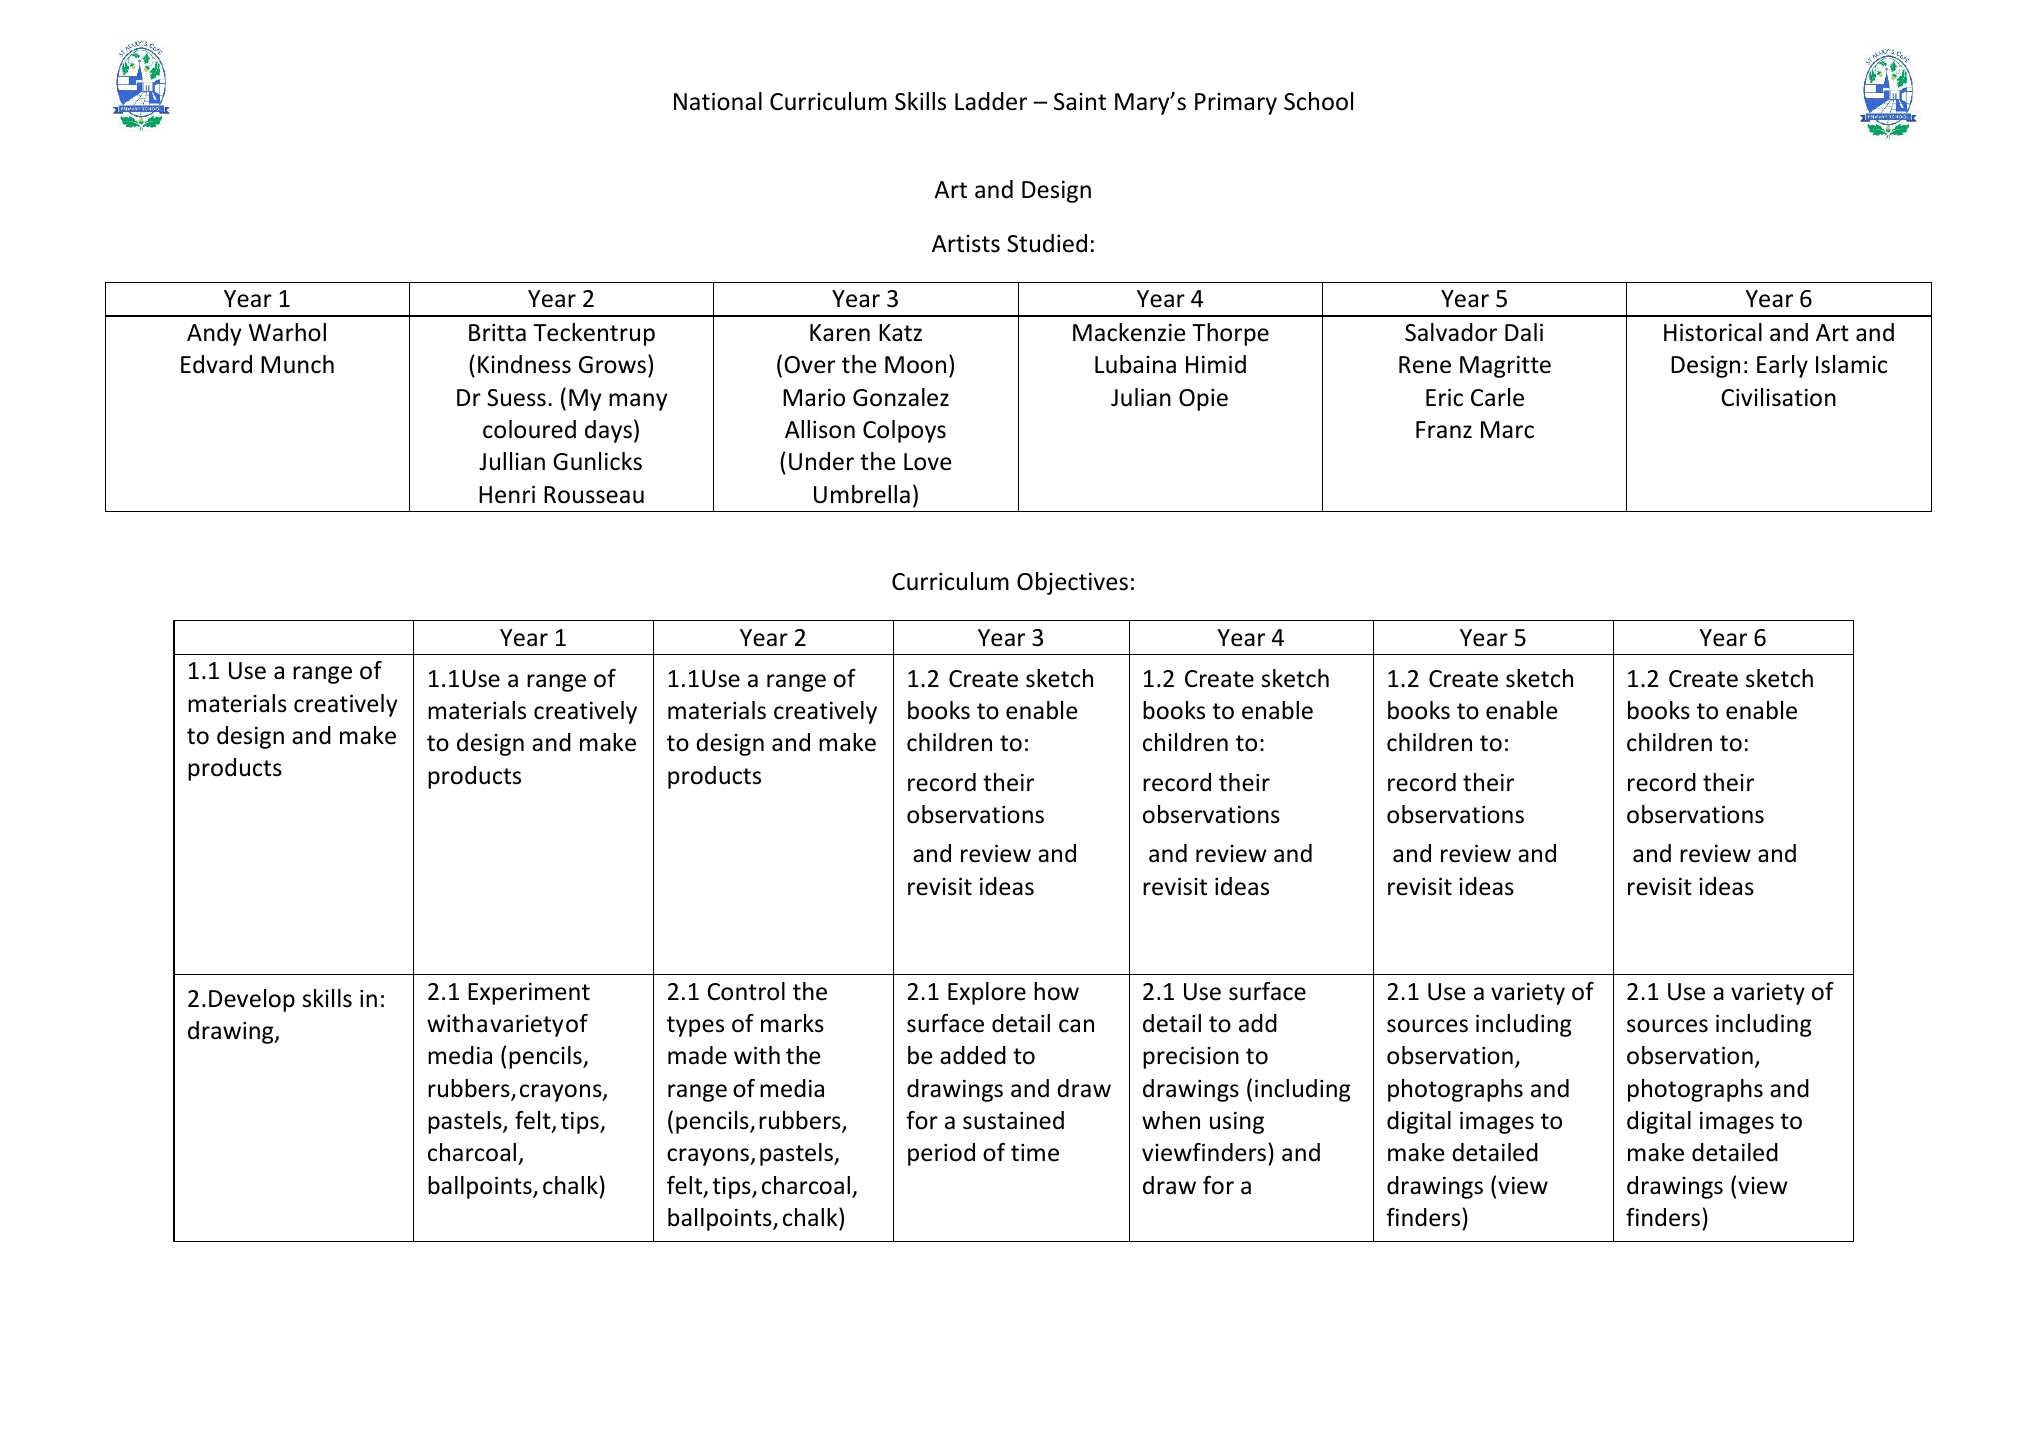  Describe the element at coordinates (697, 1055) in the image. I see `made` at that location.
